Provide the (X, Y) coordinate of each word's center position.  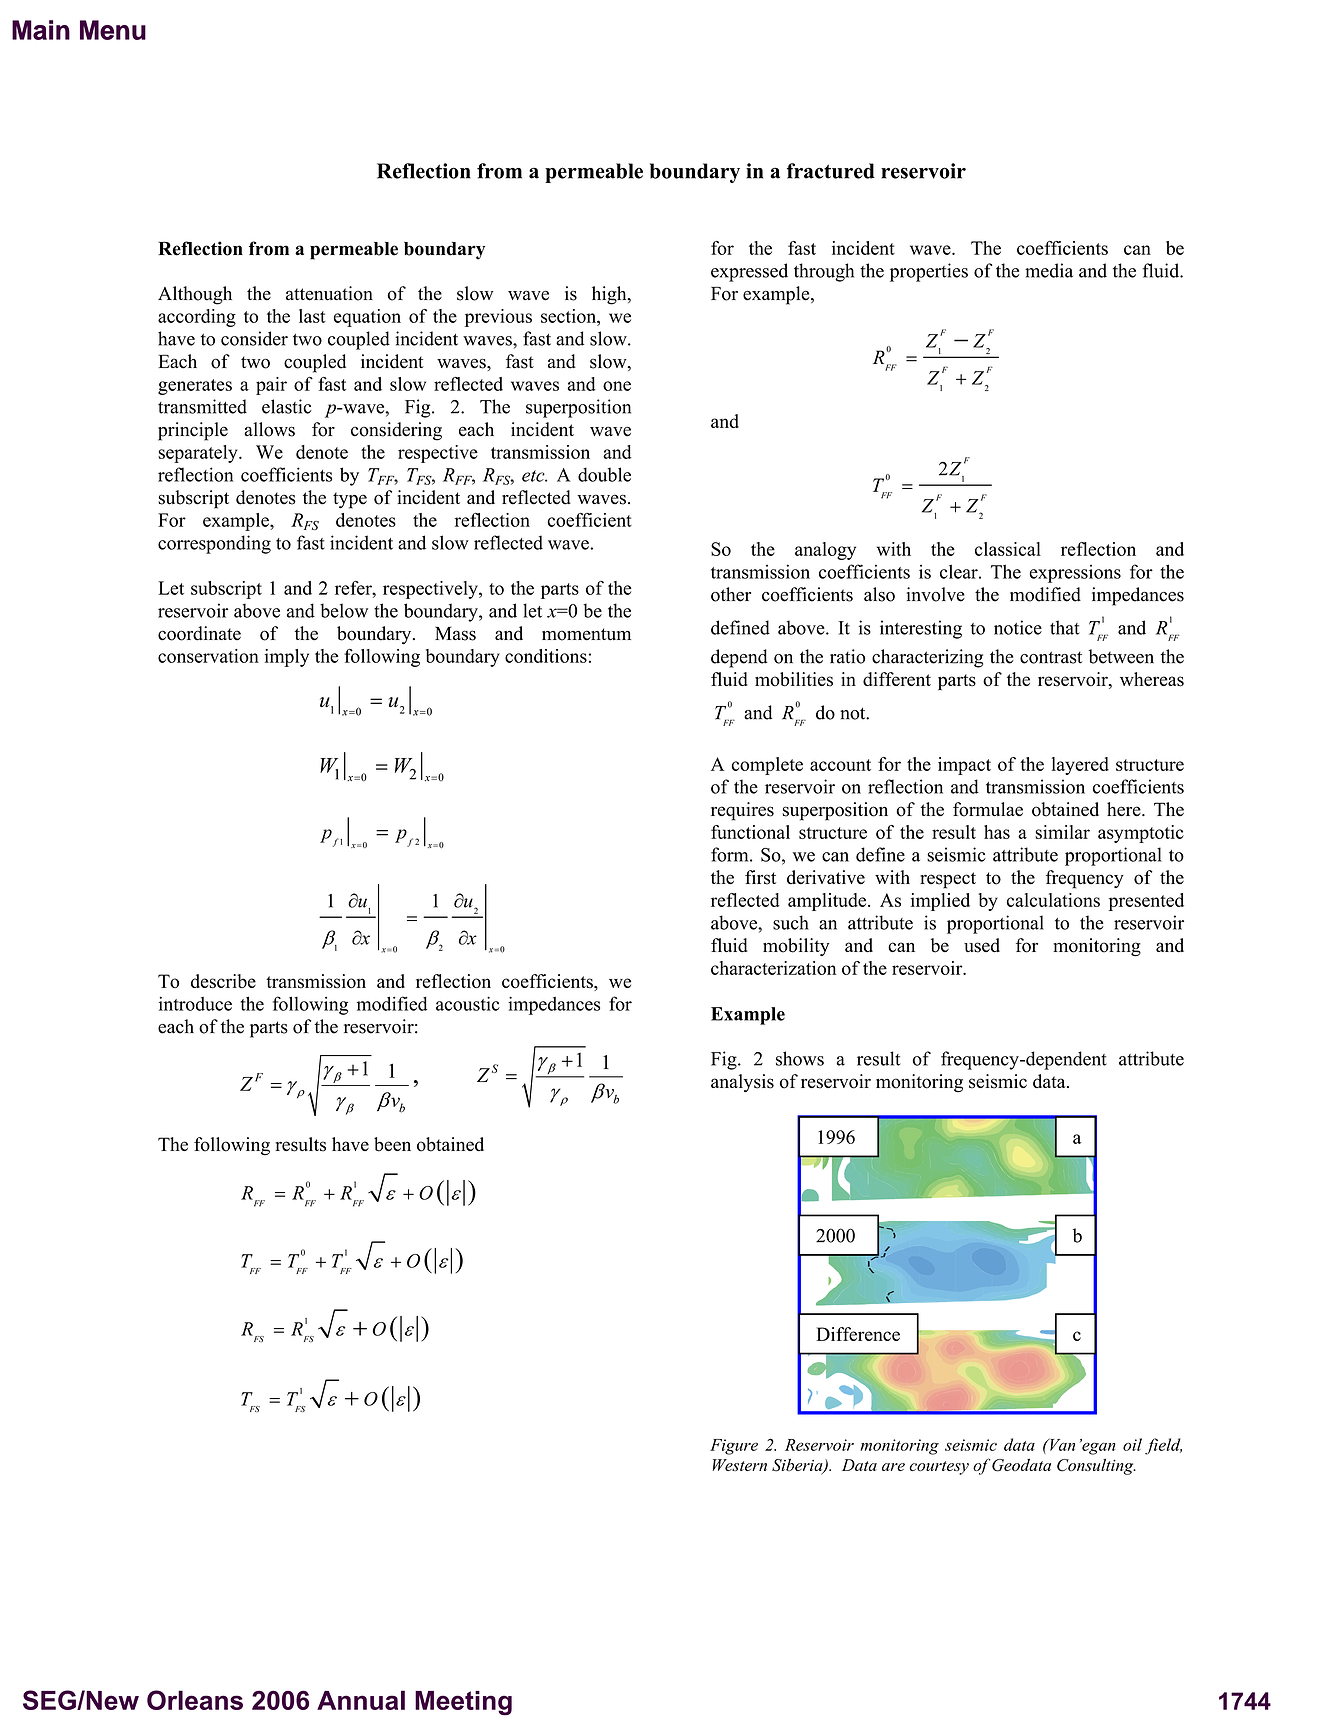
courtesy (939, 1468)
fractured (831, 171)
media (1049, 270)
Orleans (195, 1700)
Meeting (463, 1703)
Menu (113, 30)
